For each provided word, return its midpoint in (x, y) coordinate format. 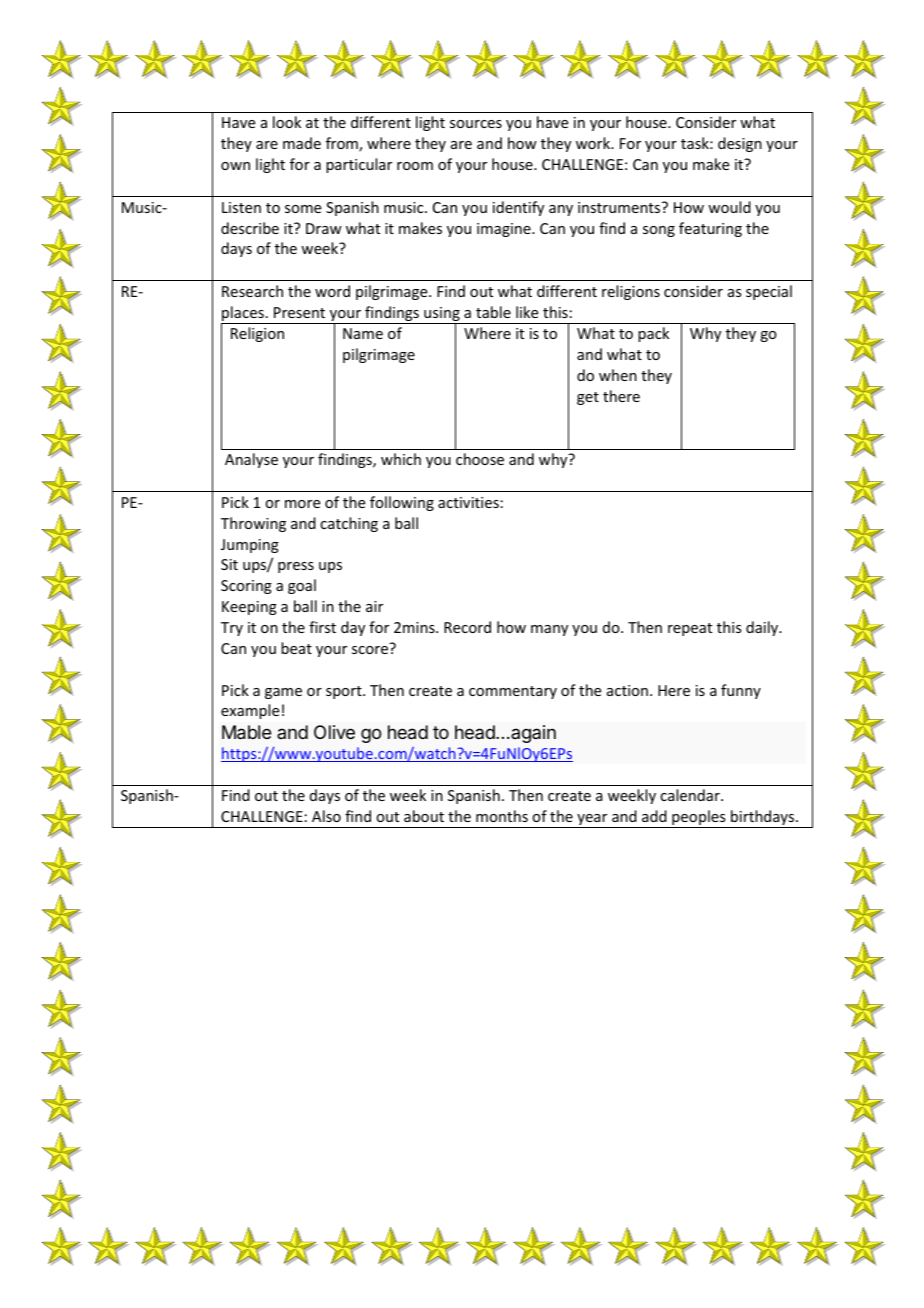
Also (326, 816)
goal (302, 586)
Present (299, 312)
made (302, 143)
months (502, 816)
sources (476, 124)
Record (467, 627)
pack (653, 334)
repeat (690, 629)
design (740, 144)
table (493, 312)
